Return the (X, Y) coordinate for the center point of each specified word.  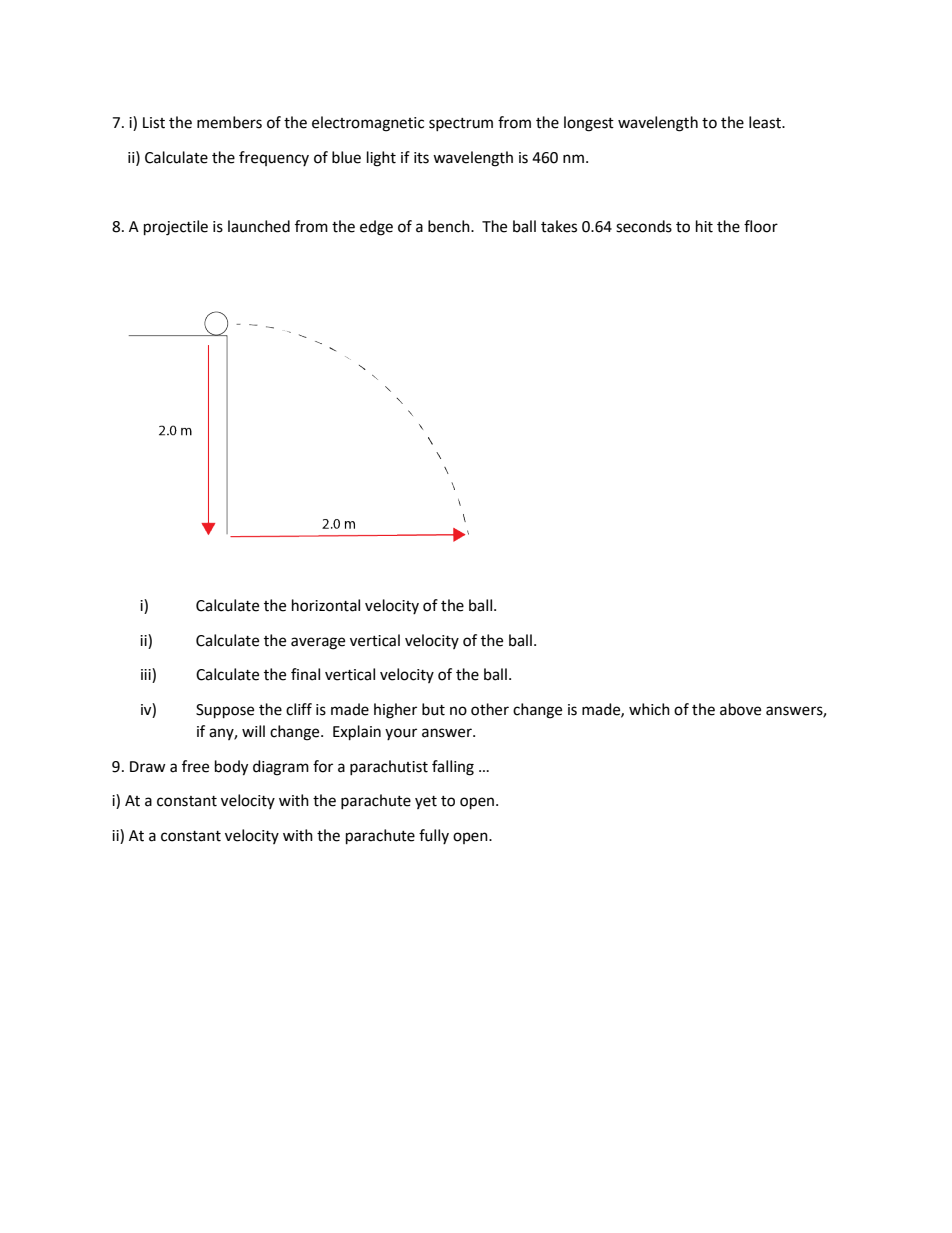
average (318, 643)
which (649, 709)
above (740, 709)
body (231, 768)
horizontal (326, 605)
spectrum (461, 124)
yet (426, 802)
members (229, 122)
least (766, 122)
